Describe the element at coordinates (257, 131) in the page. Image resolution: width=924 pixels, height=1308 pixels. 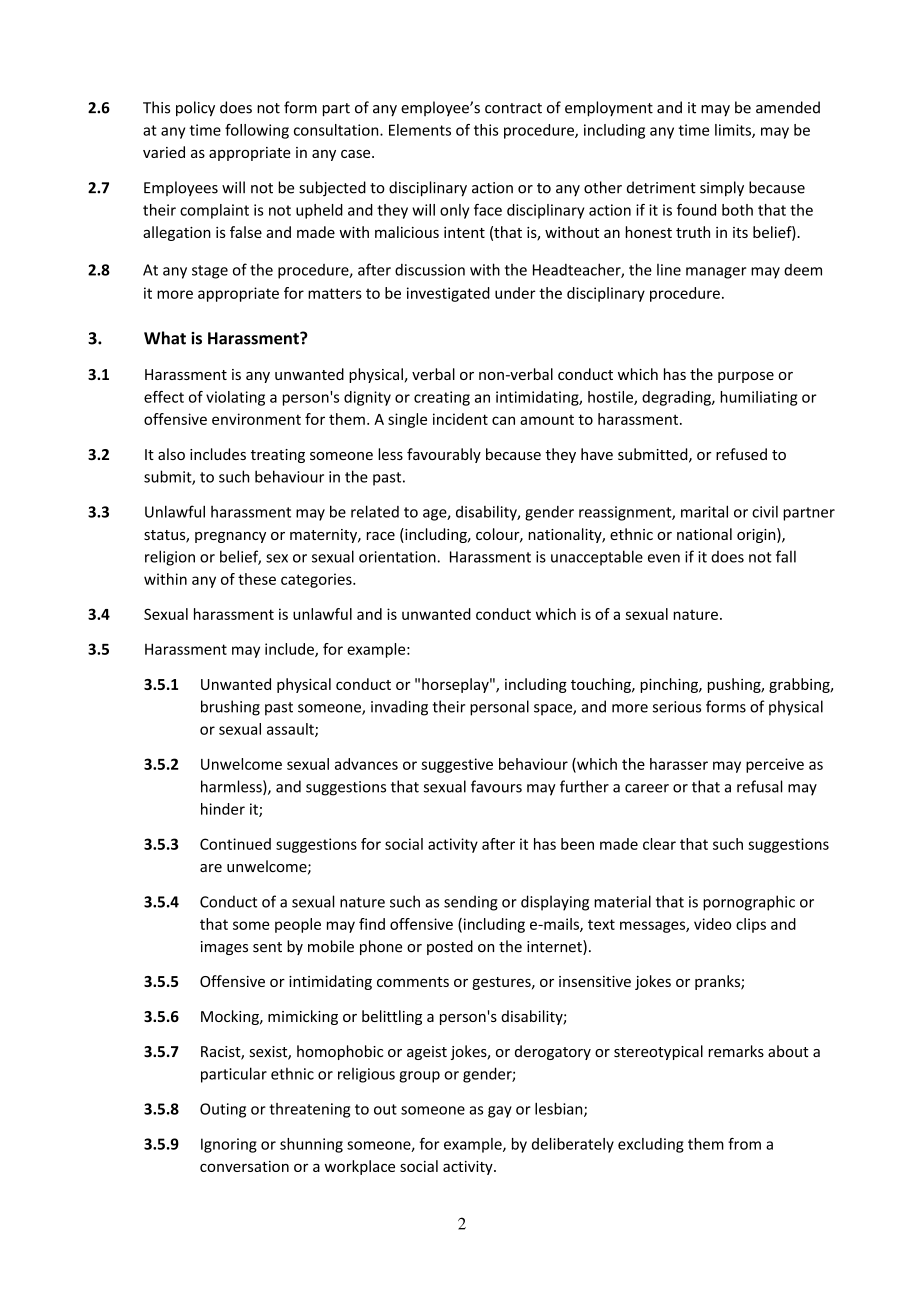
I see `following` at that location.
